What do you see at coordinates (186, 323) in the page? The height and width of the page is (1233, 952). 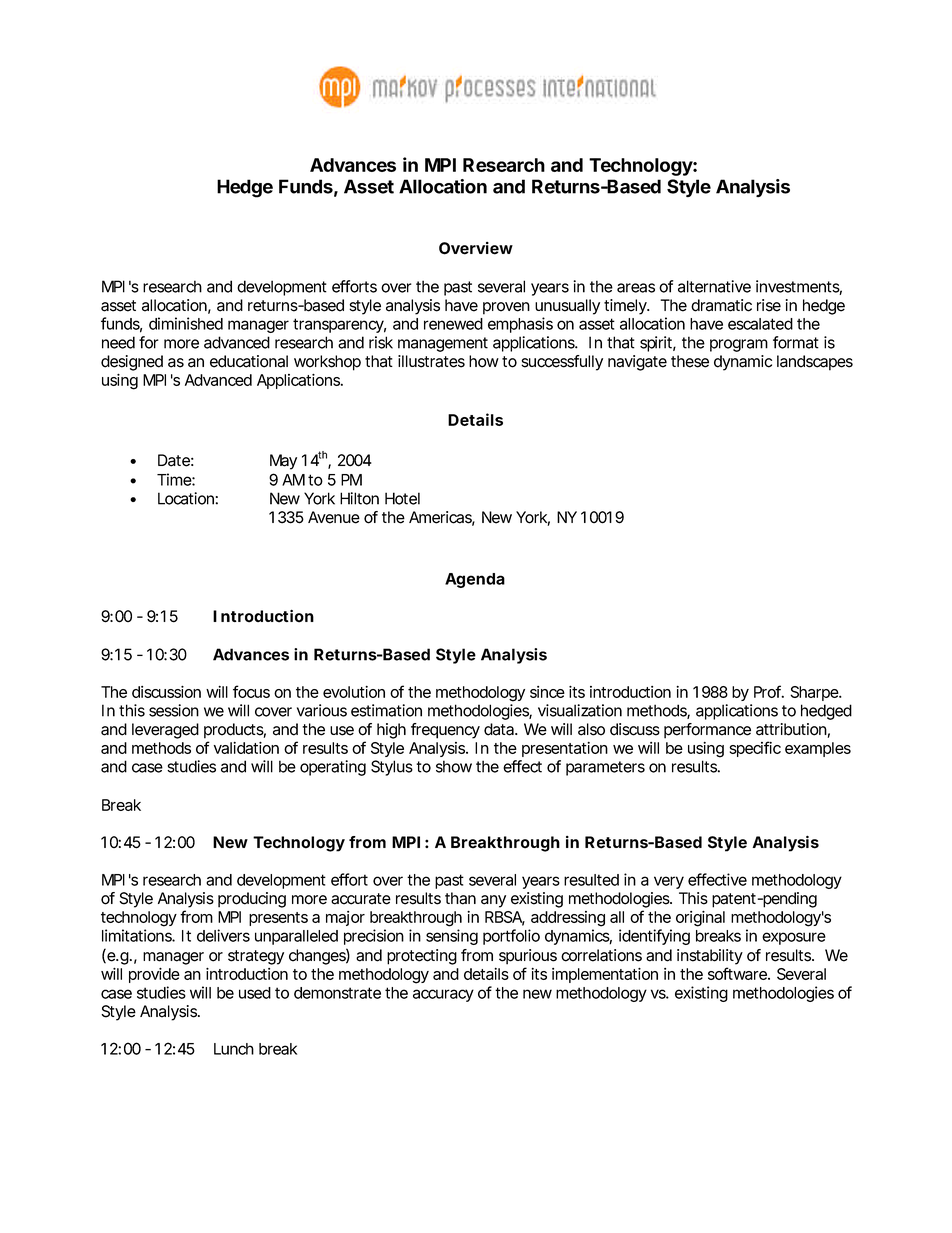 I see `diminished` at bounding box center [186, 323].
